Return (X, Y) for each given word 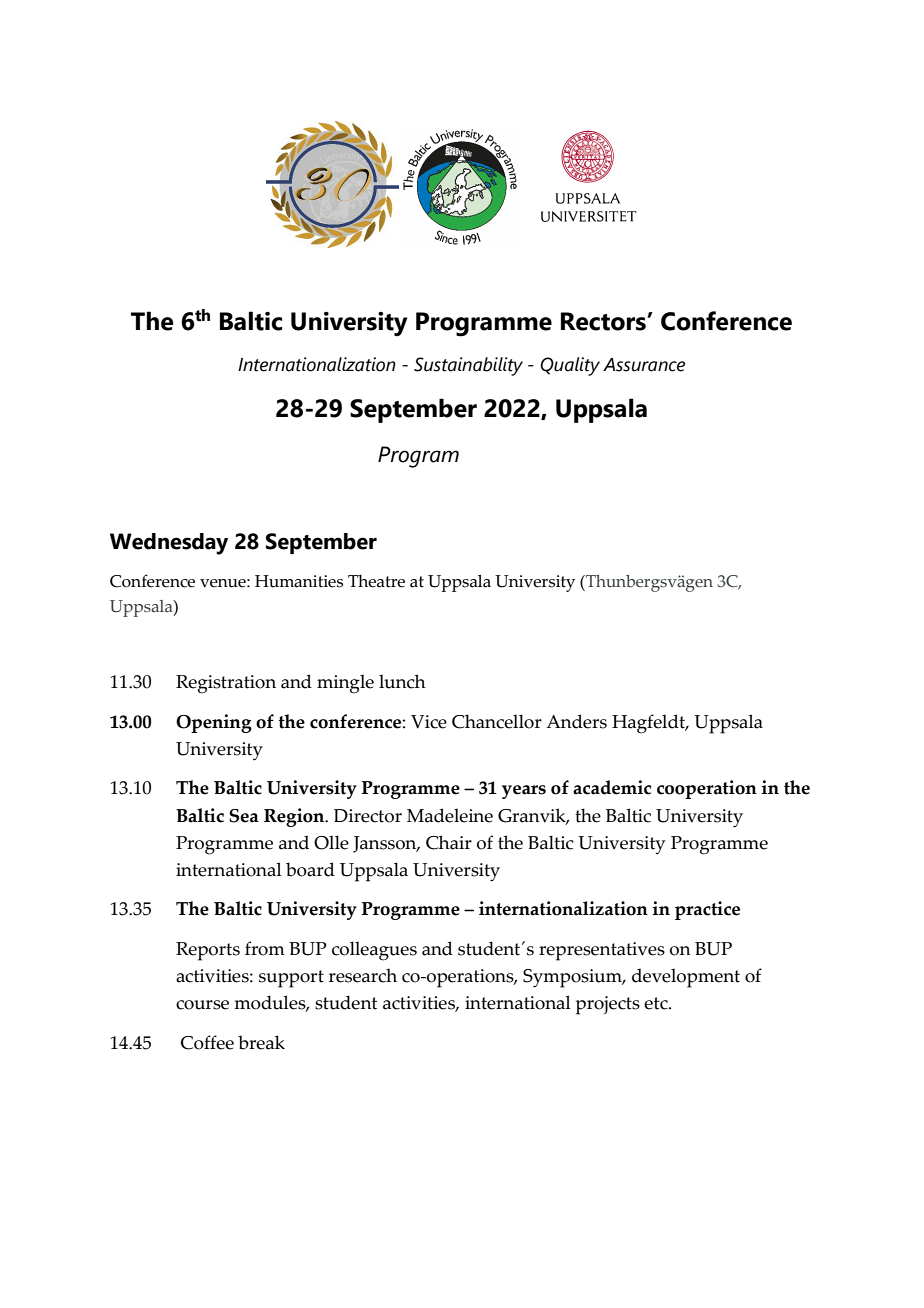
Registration (226, 684)
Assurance (644, 365)
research (363, 975)
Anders (576, 721)
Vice (429, 722)
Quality (570, 366)
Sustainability (468, 366)
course (202, 1005)
